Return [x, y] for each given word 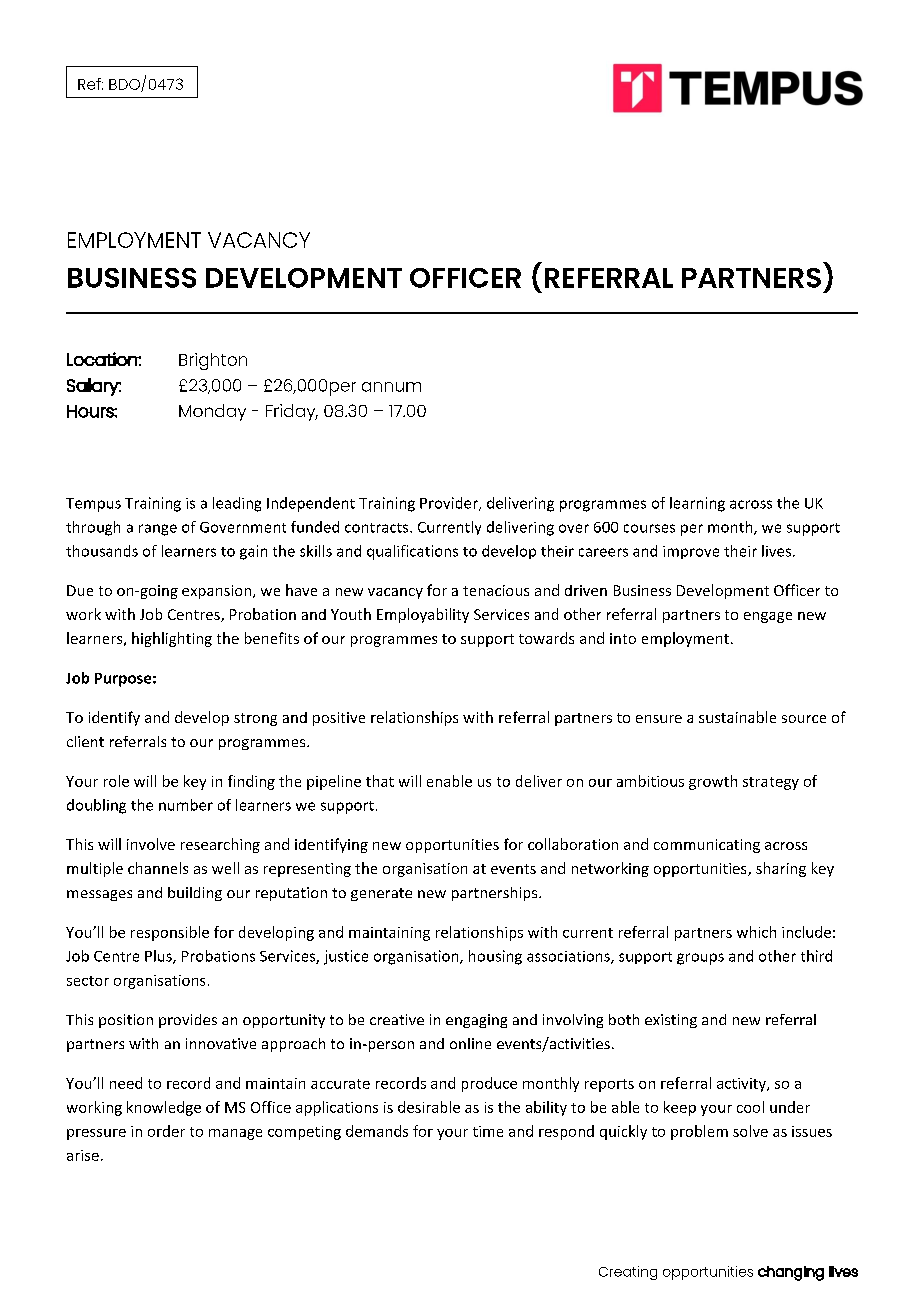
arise [83, 1155]
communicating [707, 846]
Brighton [213, 361]
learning [697, 504]
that [380, 781]
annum [391, 387]
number [186, 805]
